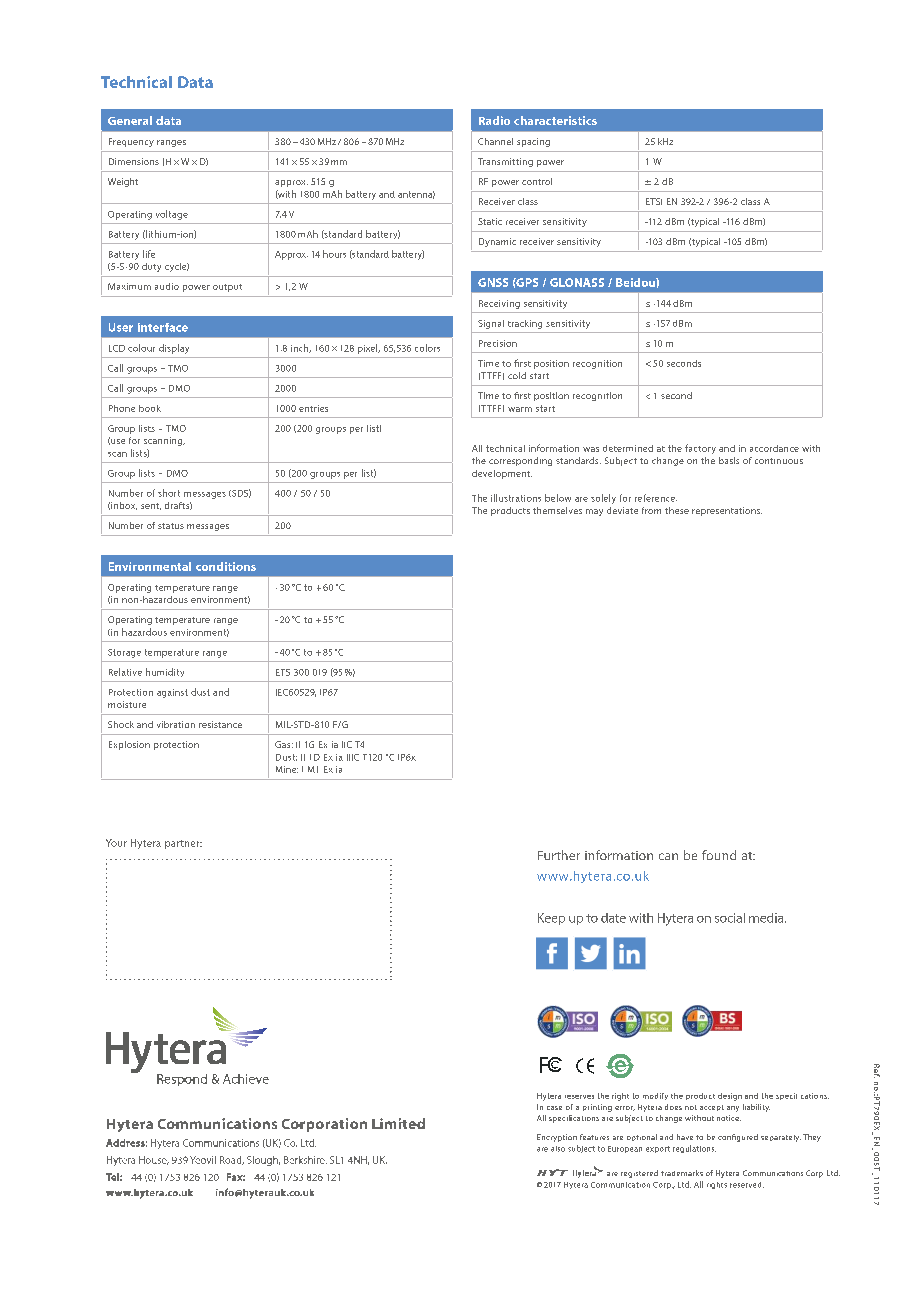 The height and width of the page is (1308, 924). I want to click on Keep, so click(551, 919).
